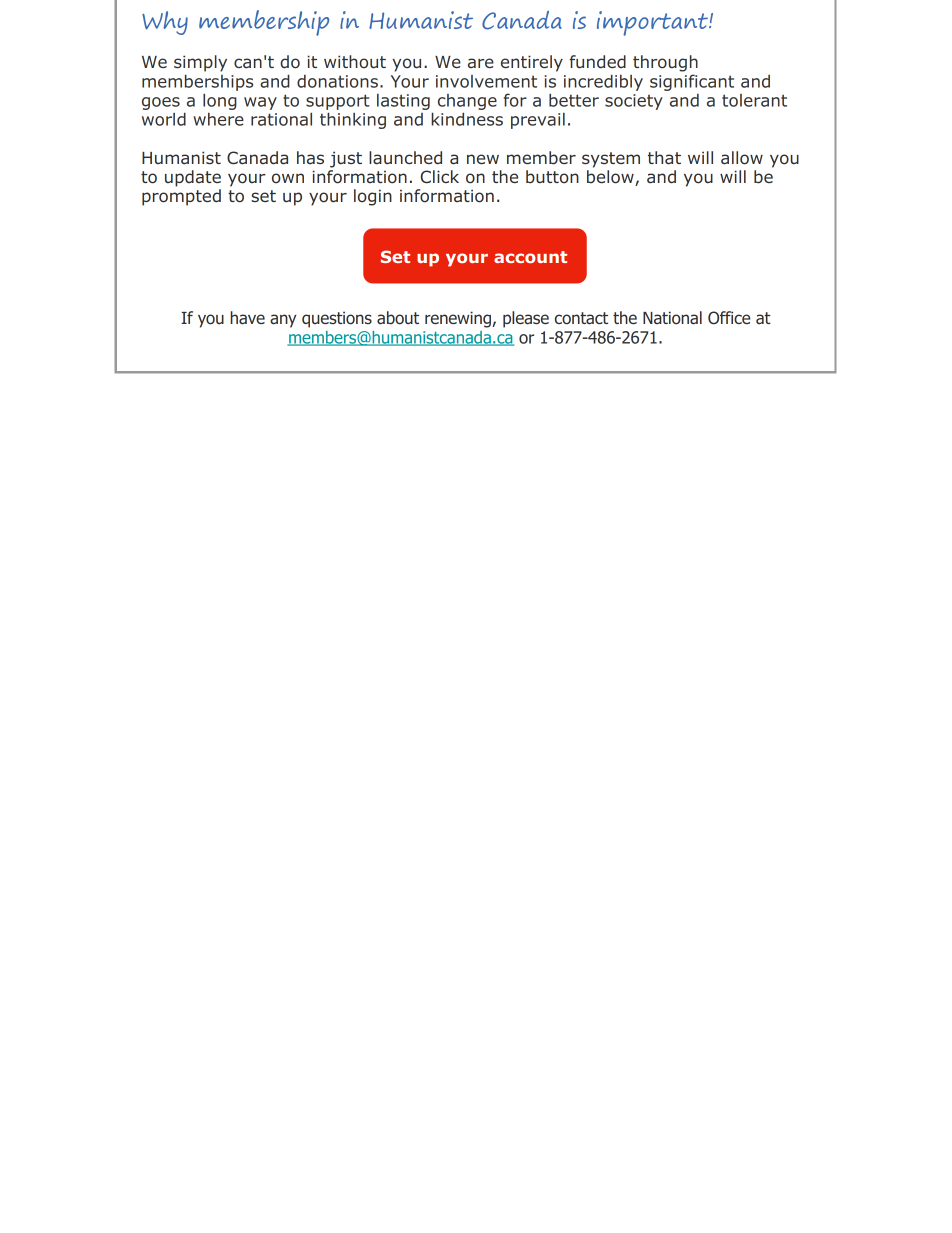 This page has width=952, height=1233. I want to click on that, so click(664, 158).
